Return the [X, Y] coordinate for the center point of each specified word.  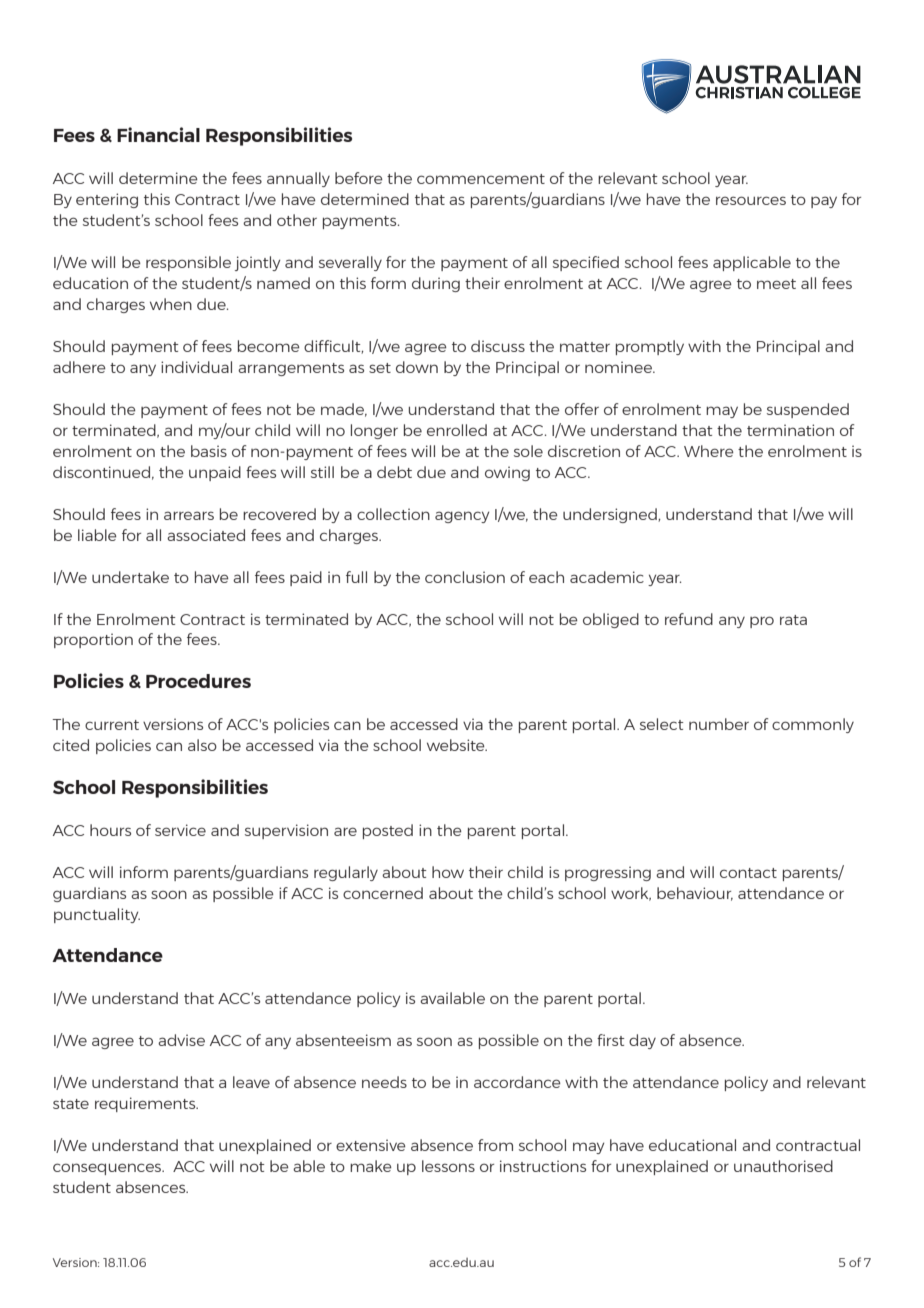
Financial [158, 134]
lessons [448, 1166]
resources [751, 200]
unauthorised [783, 1166]
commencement [481, 179]
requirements [146, 1104]
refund [689, 619]
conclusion [465, 577]
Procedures [198, 681]
